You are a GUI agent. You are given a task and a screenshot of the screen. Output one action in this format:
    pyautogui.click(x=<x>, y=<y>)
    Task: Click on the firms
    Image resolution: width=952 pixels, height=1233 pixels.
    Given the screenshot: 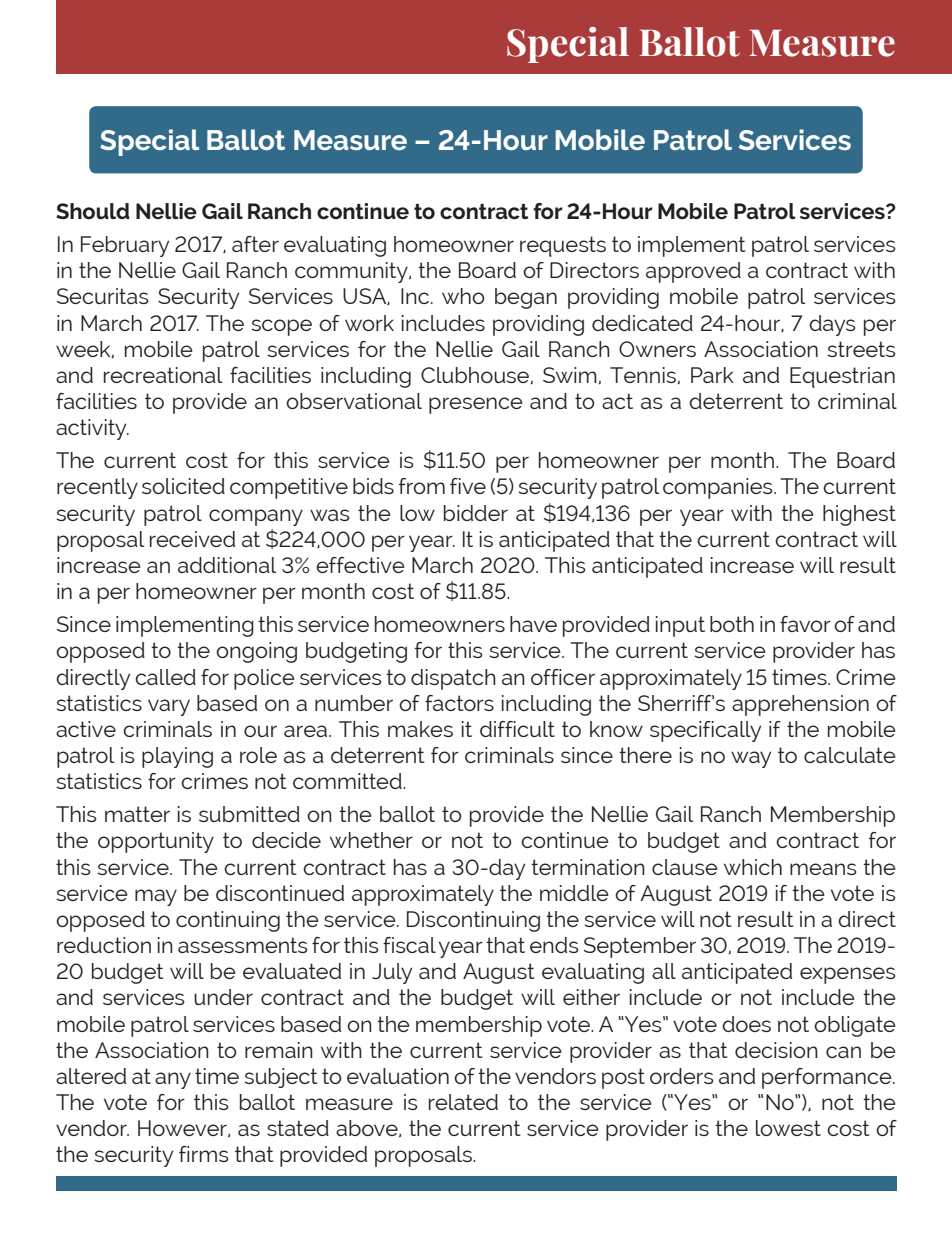 What is the action you would take?
    pyautogui.click(x=203, y=1154)
